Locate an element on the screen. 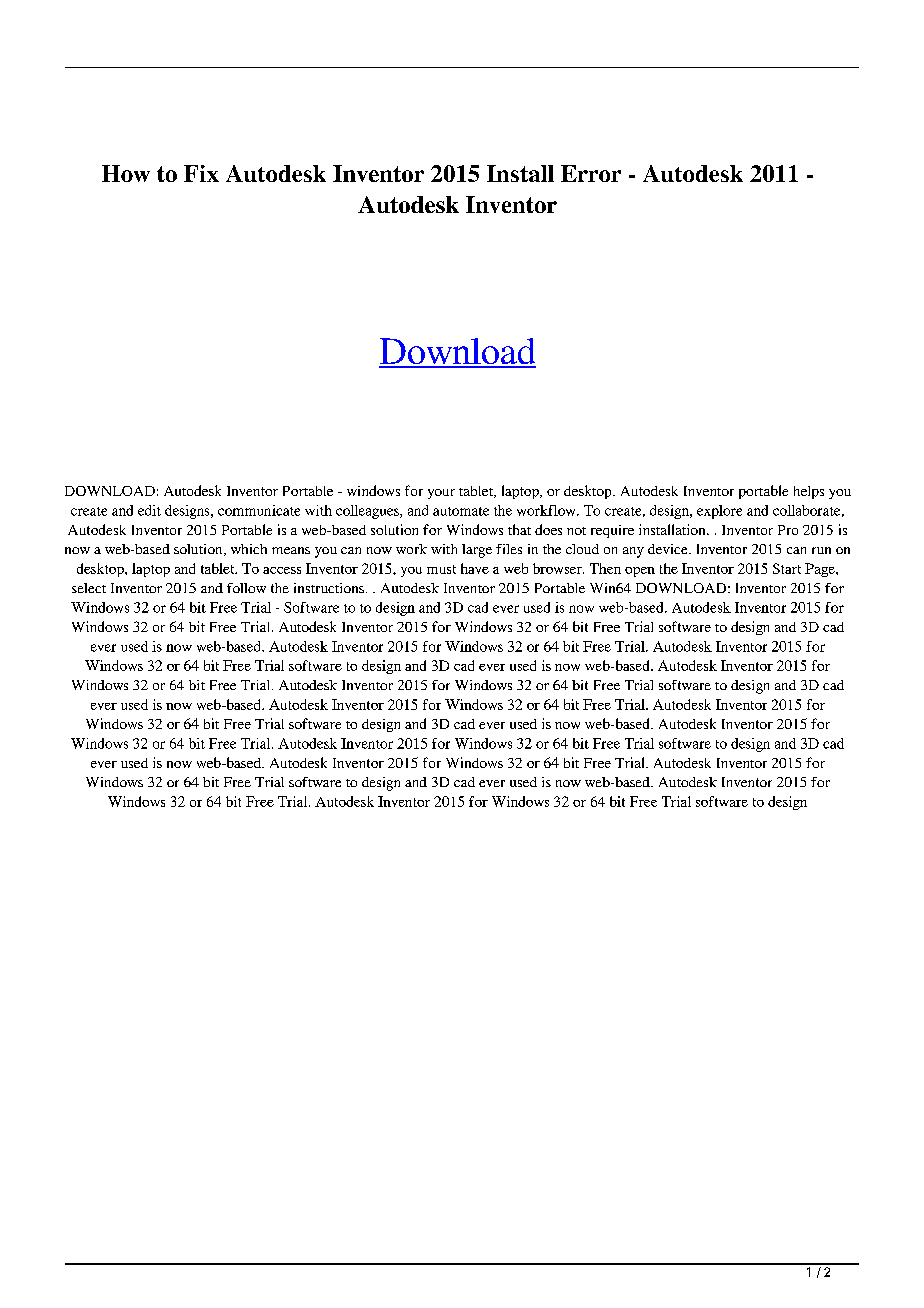  Start is located at coordinates (787, 568).
